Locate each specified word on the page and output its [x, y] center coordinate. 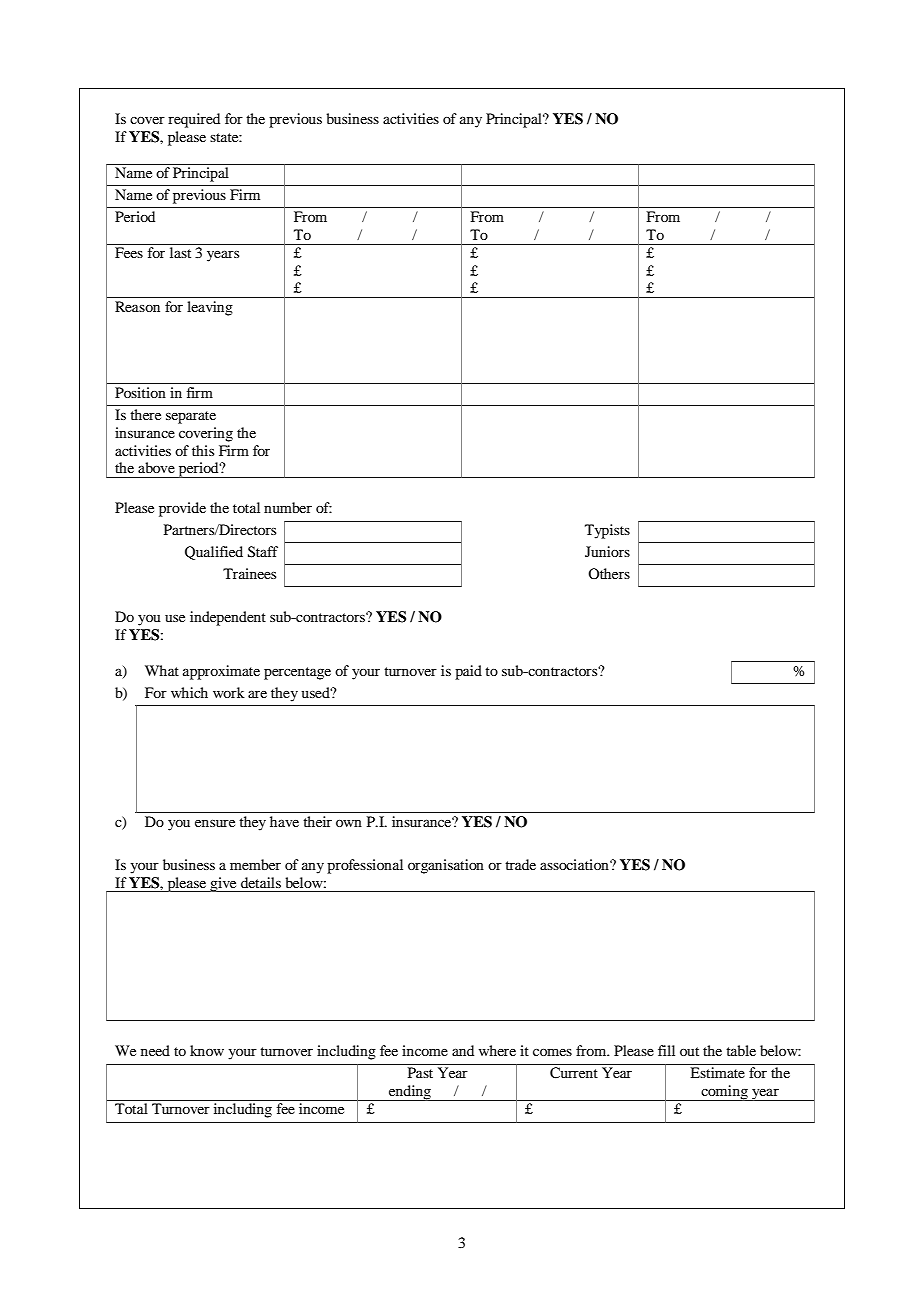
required [194, 120]
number [288, 507]
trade [520, 864]
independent [228, 618]
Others [609, 573]
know [207, 1050]
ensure [215, 823]
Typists [607, 531]
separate [191, 417]
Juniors [607, 551]
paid [468, 672]
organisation [446, 866]
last [180, 252]
